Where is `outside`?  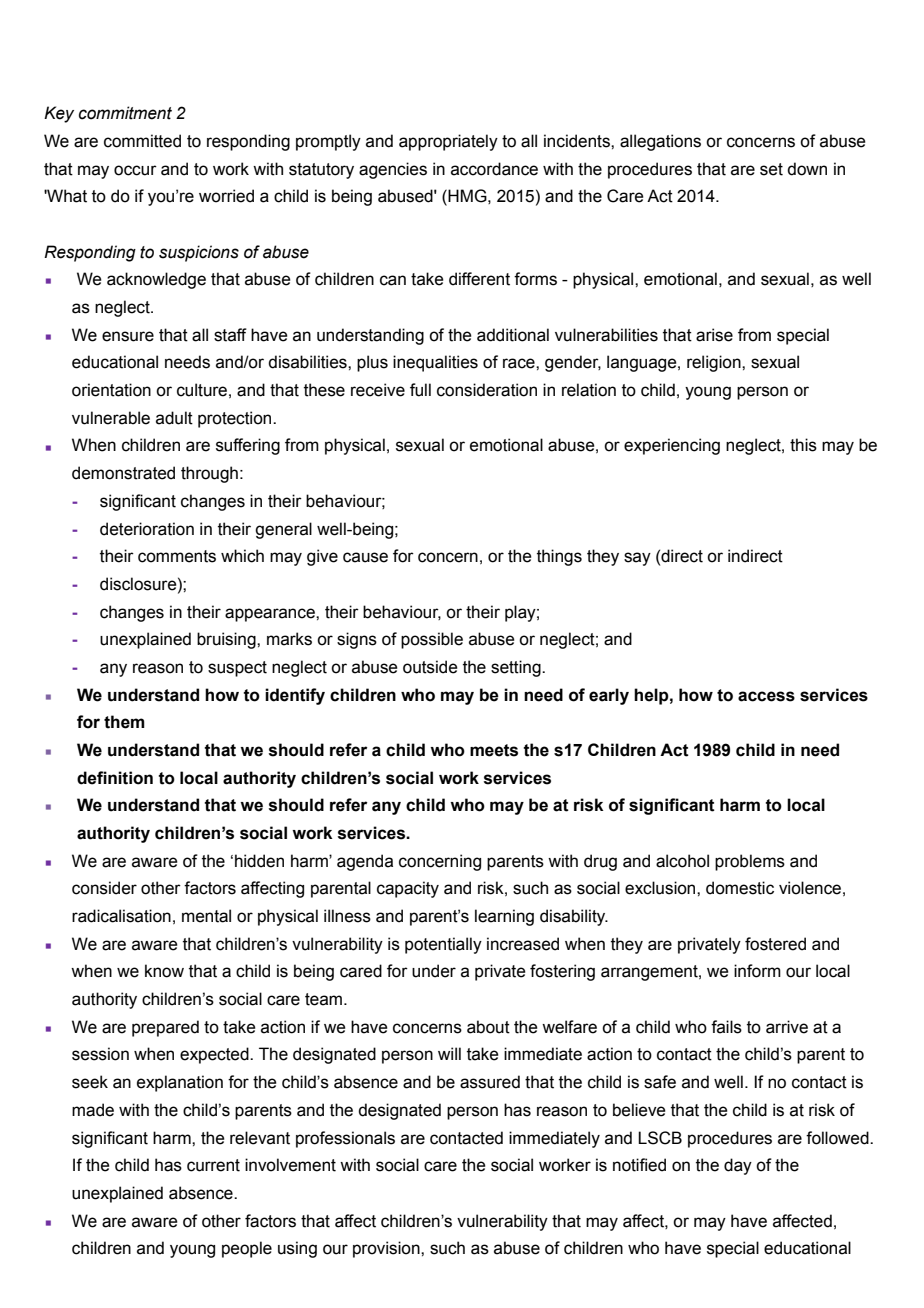
outside is located at coordinates (430, 667).
